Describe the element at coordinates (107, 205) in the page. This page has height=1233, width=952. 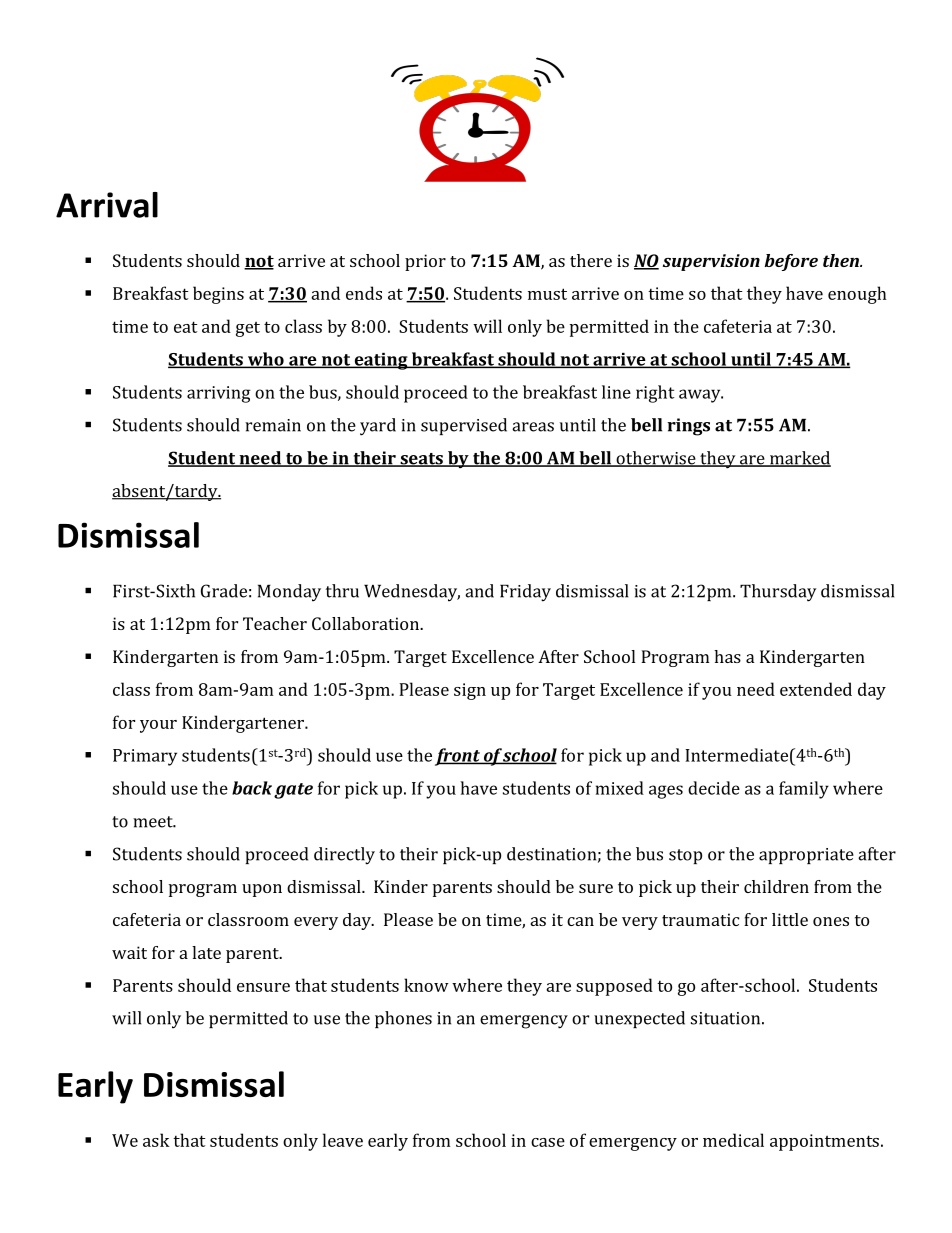
I see `Arrival` at that location.
